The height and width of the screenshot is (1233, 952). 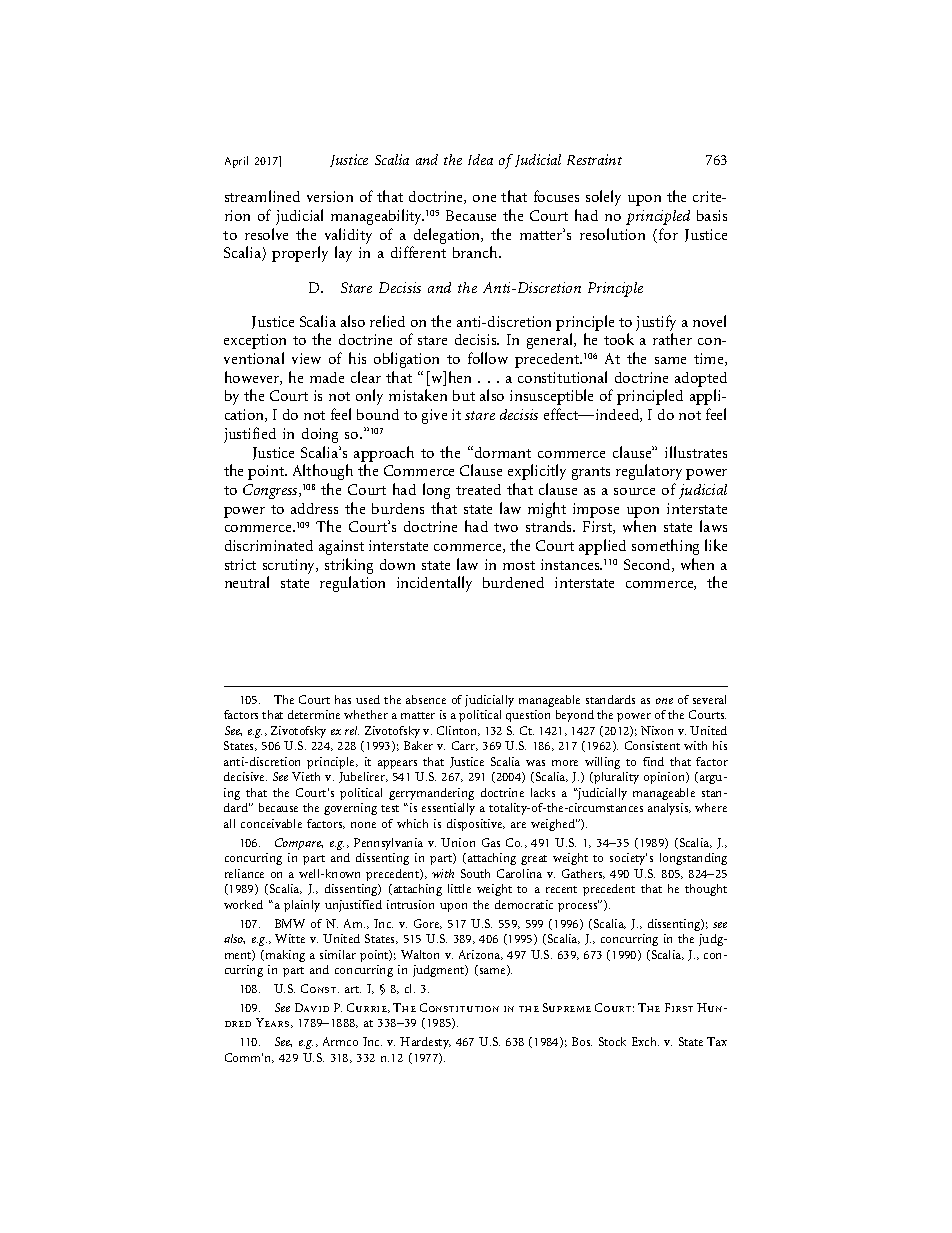 What do you see at coordinates (290, 568) in the screenshot?
I see `scrutiny` at bounding box center [290, 568].
